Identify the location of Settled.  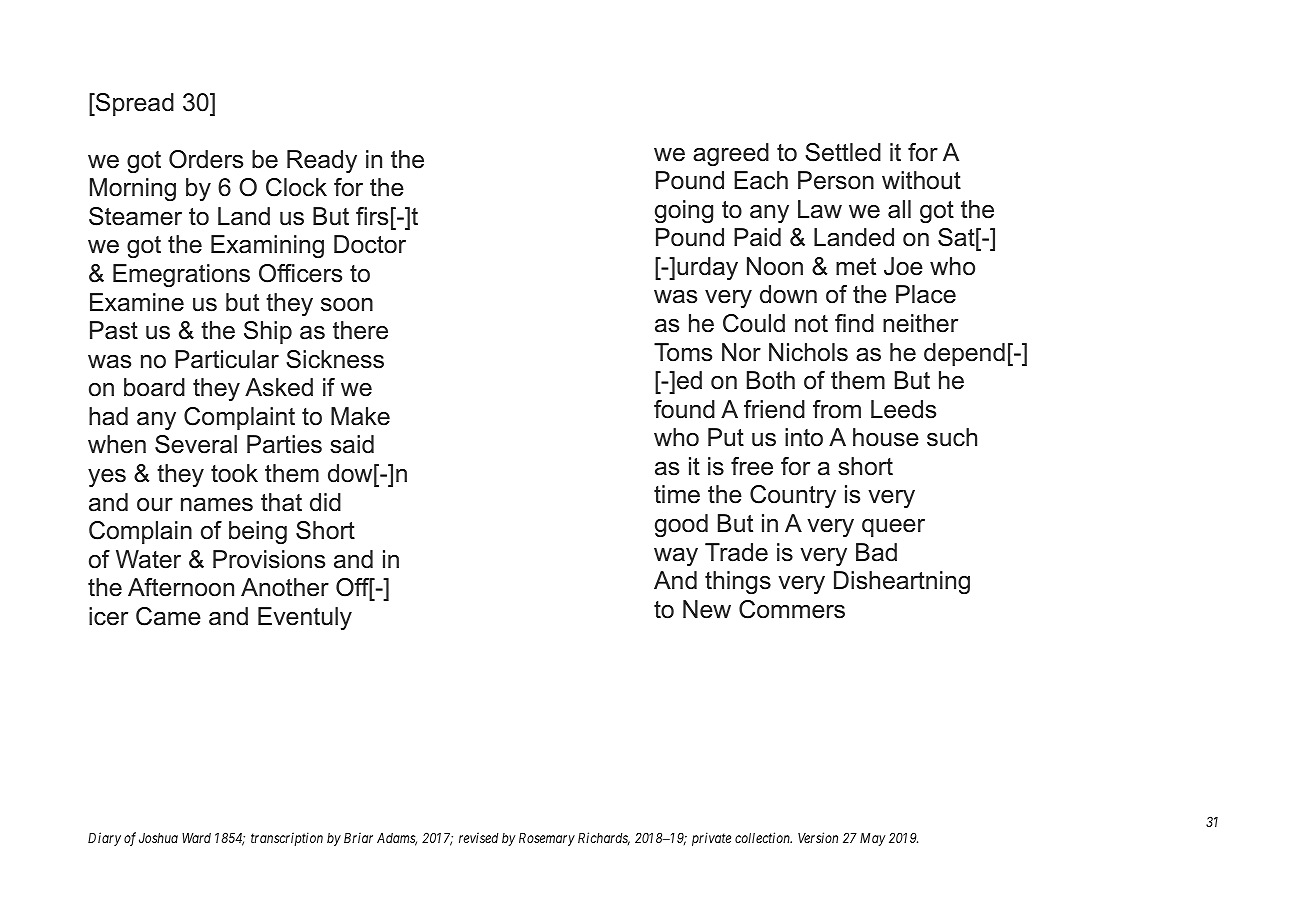
(843, 152).
